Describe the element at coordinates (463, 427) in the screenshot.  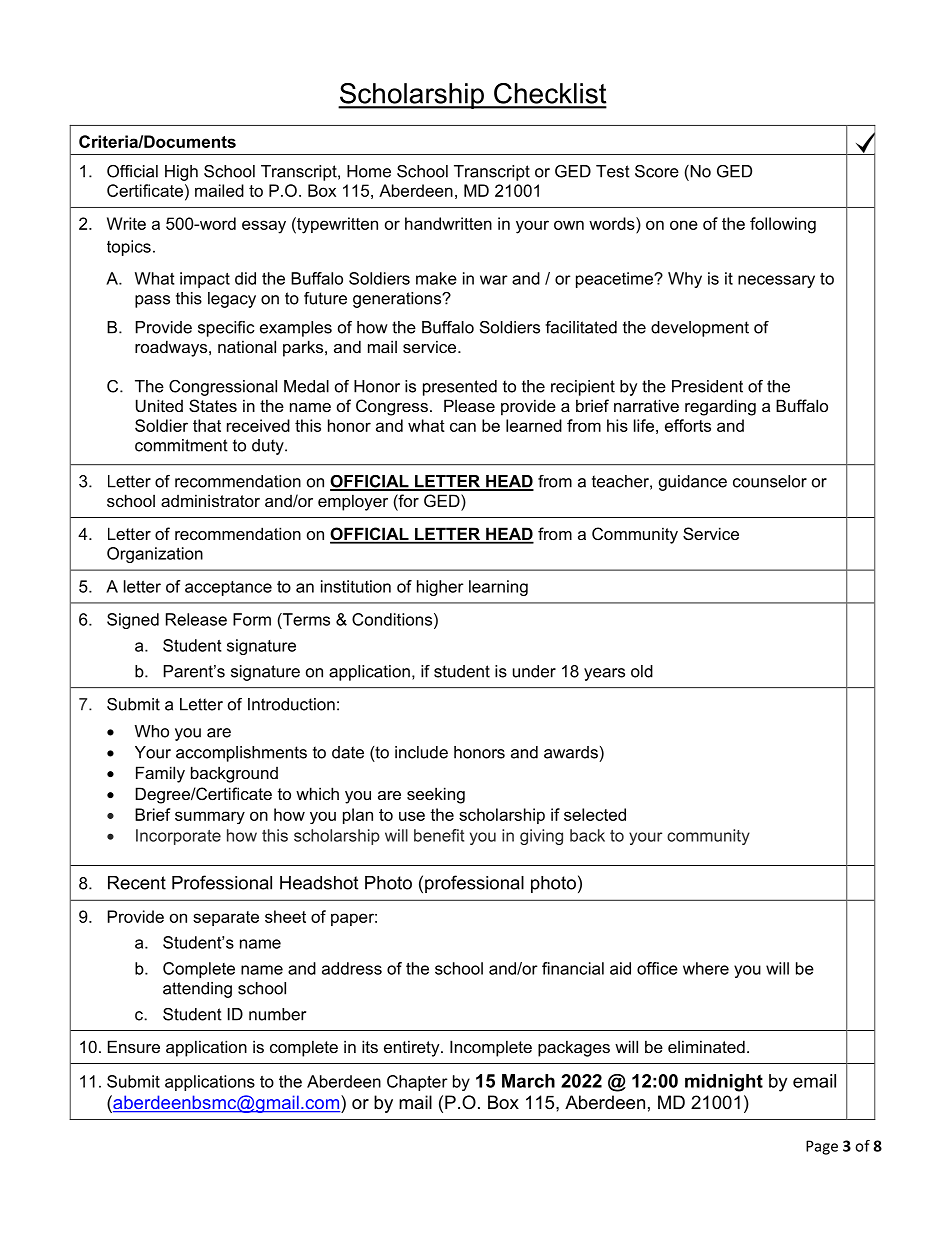
I see `can` at that location.
